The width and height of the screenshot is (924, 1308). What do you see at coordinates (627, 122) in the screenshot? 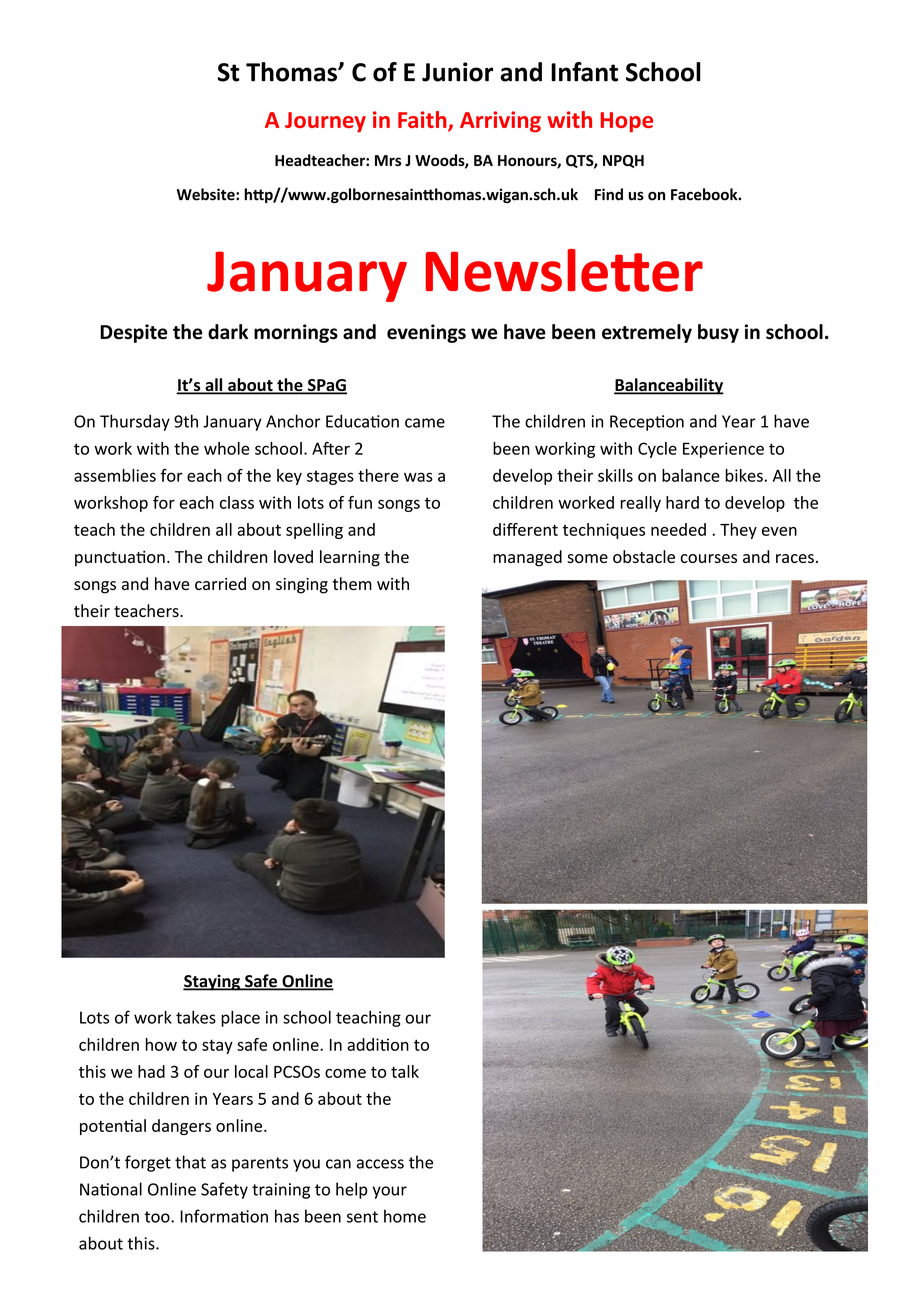
I see `Hope` at bounding box center [627, 122].
